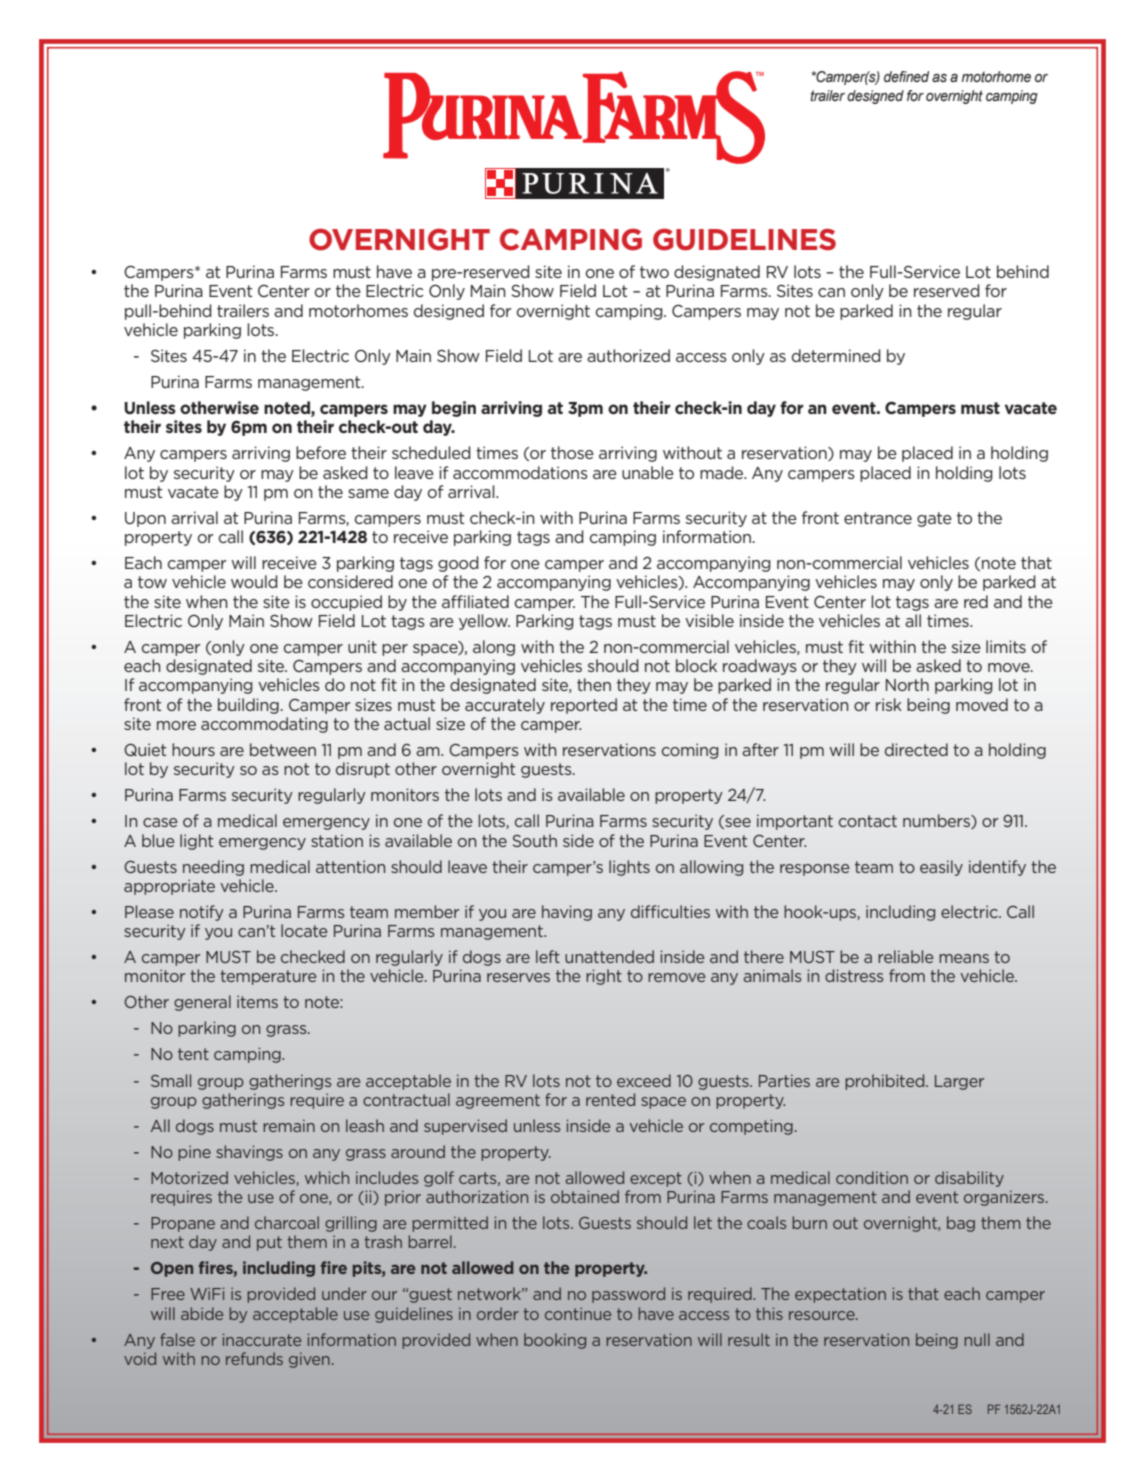 The width and height of the page is (1145, 1482). What do you see at coordinates (454, 409) in the page?
I see `begin` at bounding box center [454, 409].
